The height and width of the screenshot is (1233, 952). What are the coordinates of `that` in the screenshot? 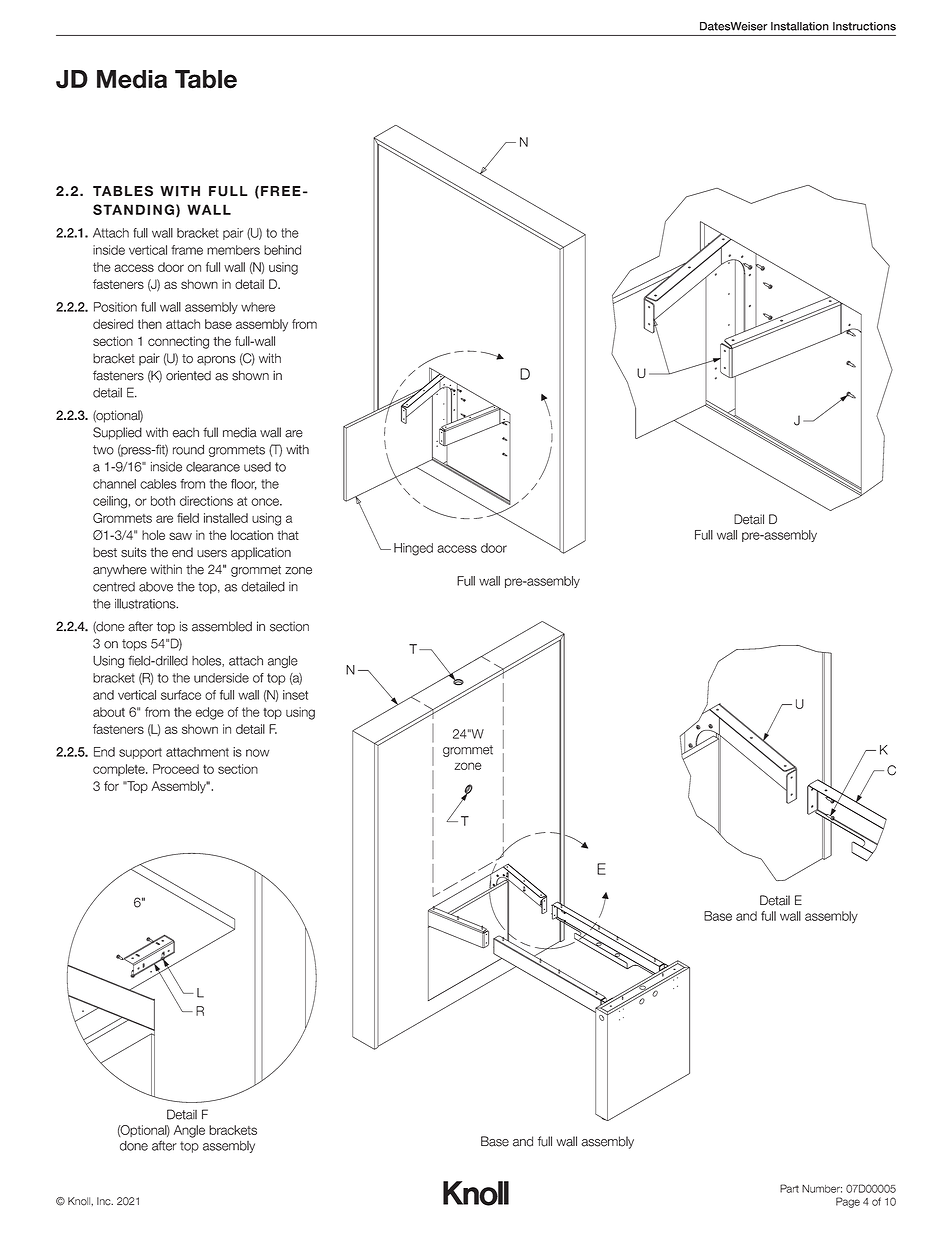 It's located at (288, 535).
